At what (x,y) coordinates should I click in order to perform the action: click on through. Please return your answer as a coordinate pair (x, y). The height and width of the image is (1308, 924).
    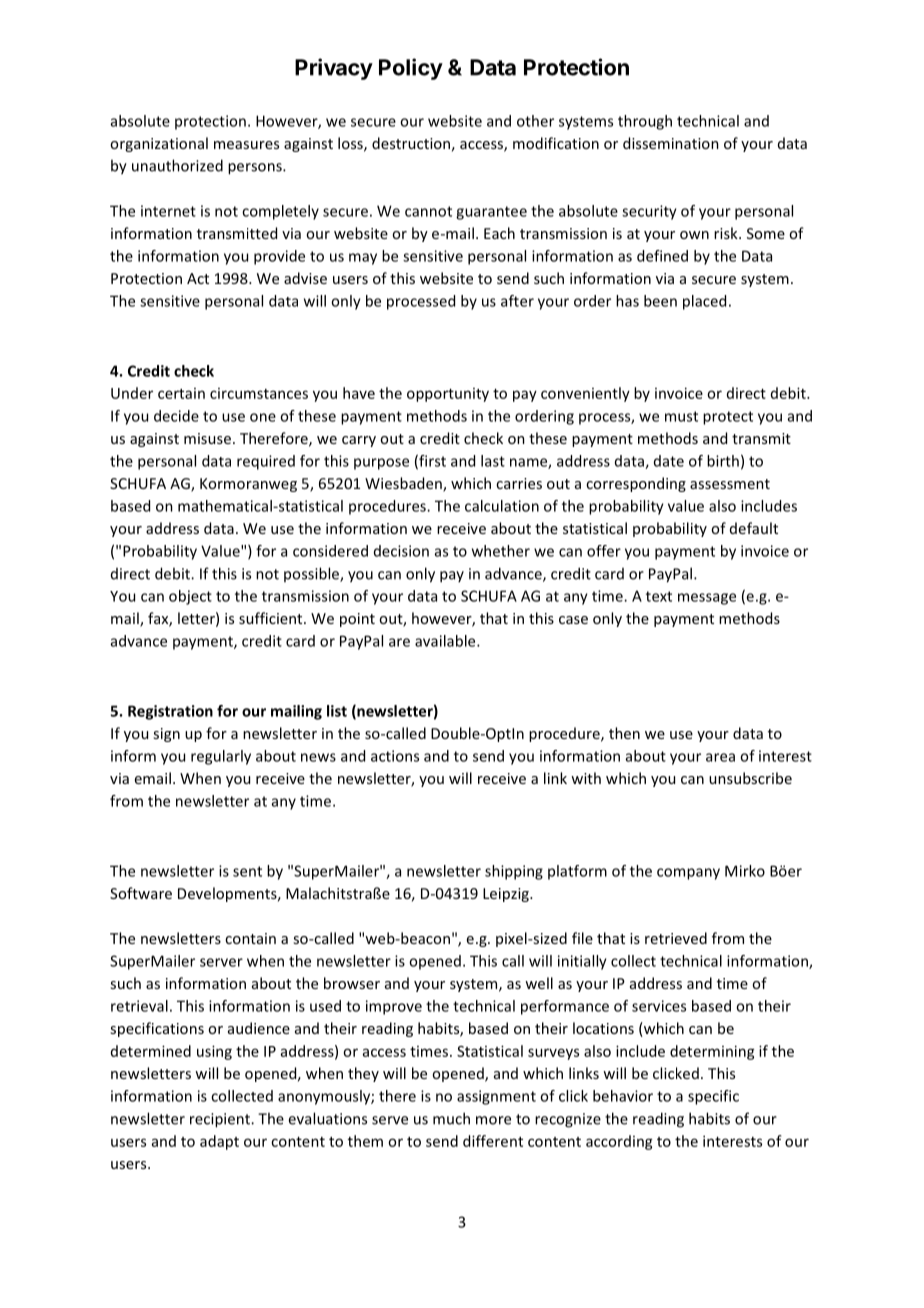
    Looking at the image, I should click on (645, 122).
